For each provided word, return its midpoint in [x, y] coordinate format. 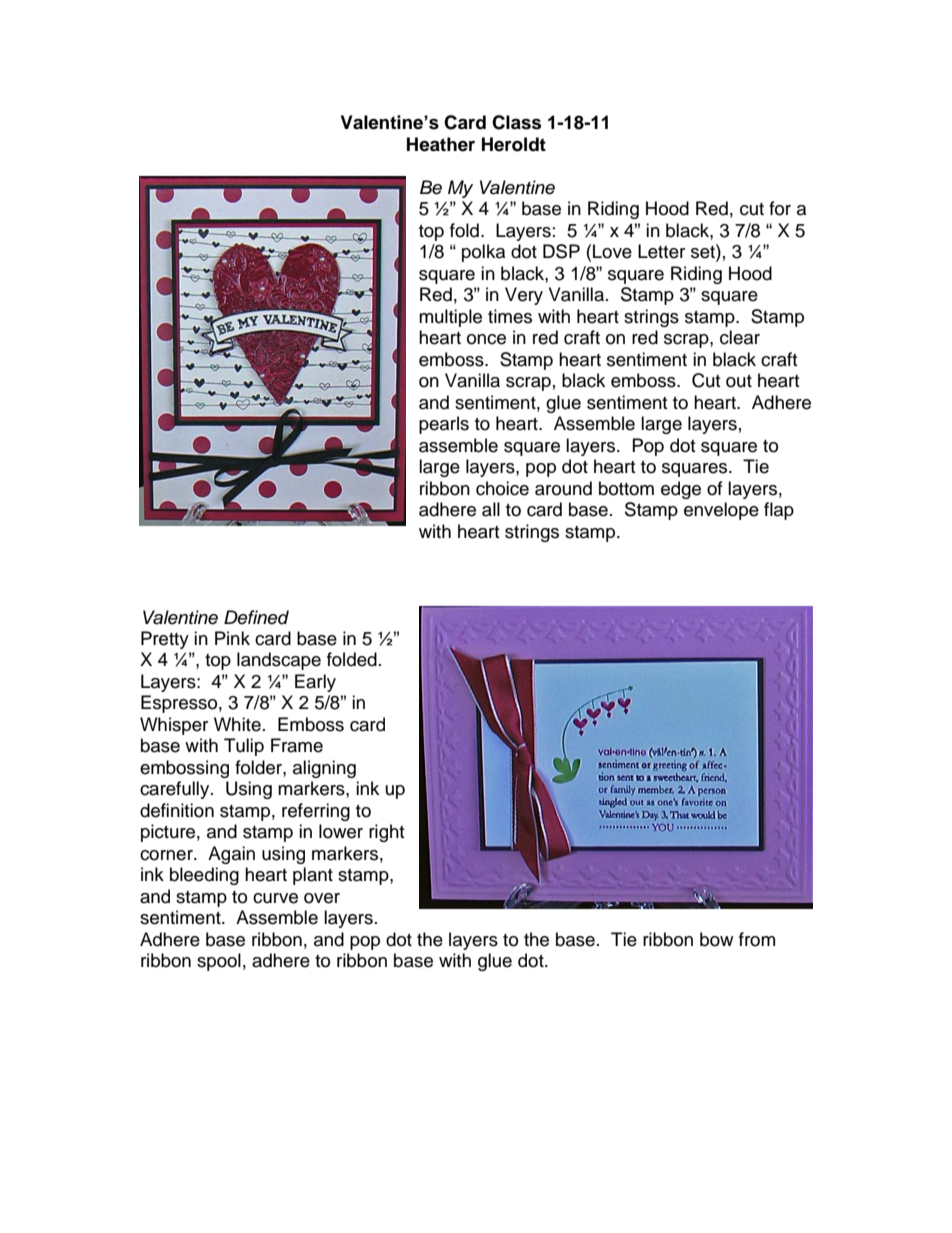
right [386, 833]
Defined [256, 617]
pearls [444, 425]
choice [502, 488]
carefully [176, 790]
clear [740, 337]
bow [716, 939]
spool [219, 962]
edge [681, 490]
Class [516, 122]
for [780, 208]
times [510, 316]
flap [779, 511]
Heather [441, 144]
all [491, 509]
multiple [450, 318]
